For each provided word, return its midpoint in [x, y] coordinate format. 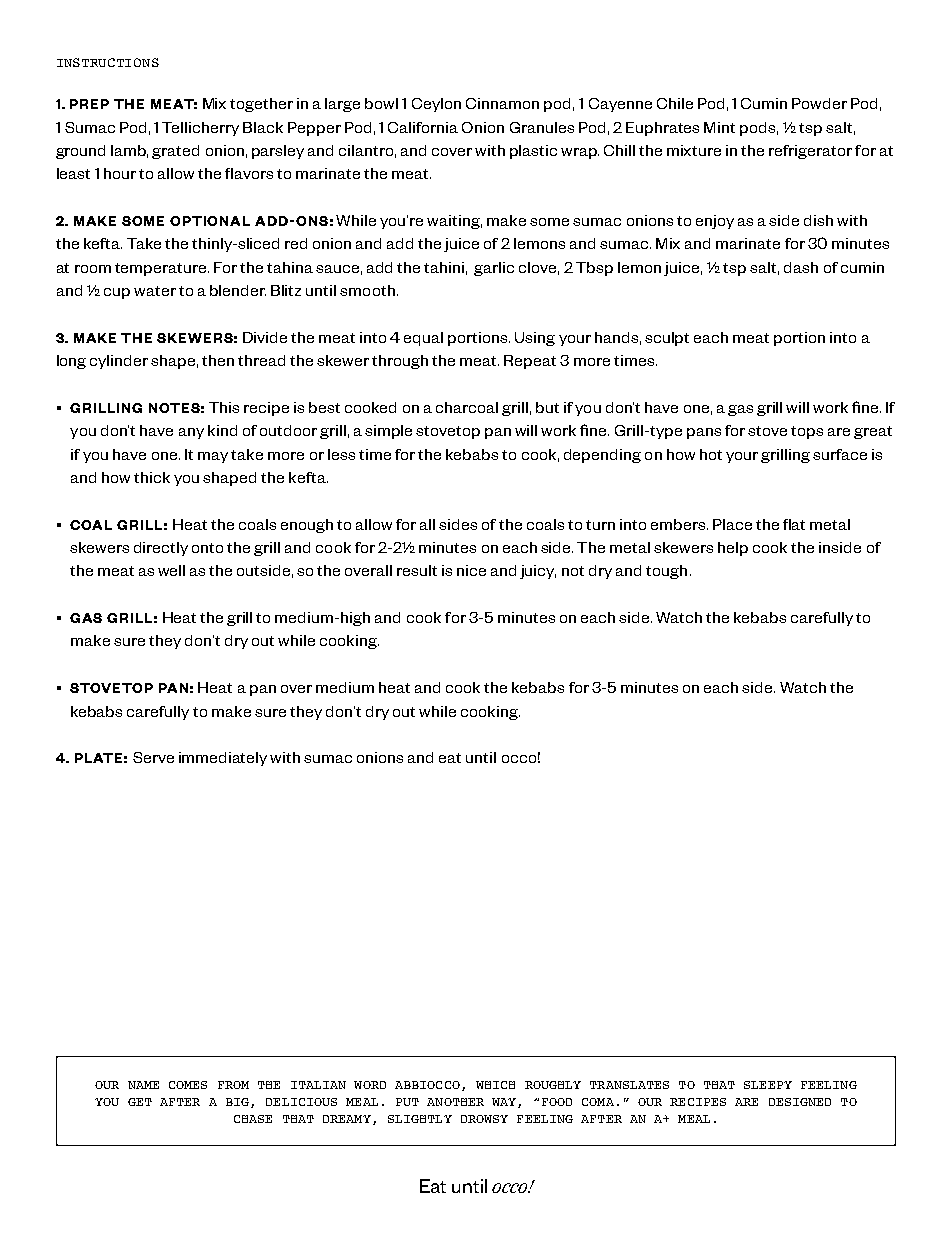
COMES [188, 1085]
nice [471, 570]
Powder [819, 103]
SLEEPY [768, 1085]
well [171, 570]
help [733, 549]
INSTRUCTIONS [108, 62]
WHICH [495, 1085]
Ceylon [436, 105]
